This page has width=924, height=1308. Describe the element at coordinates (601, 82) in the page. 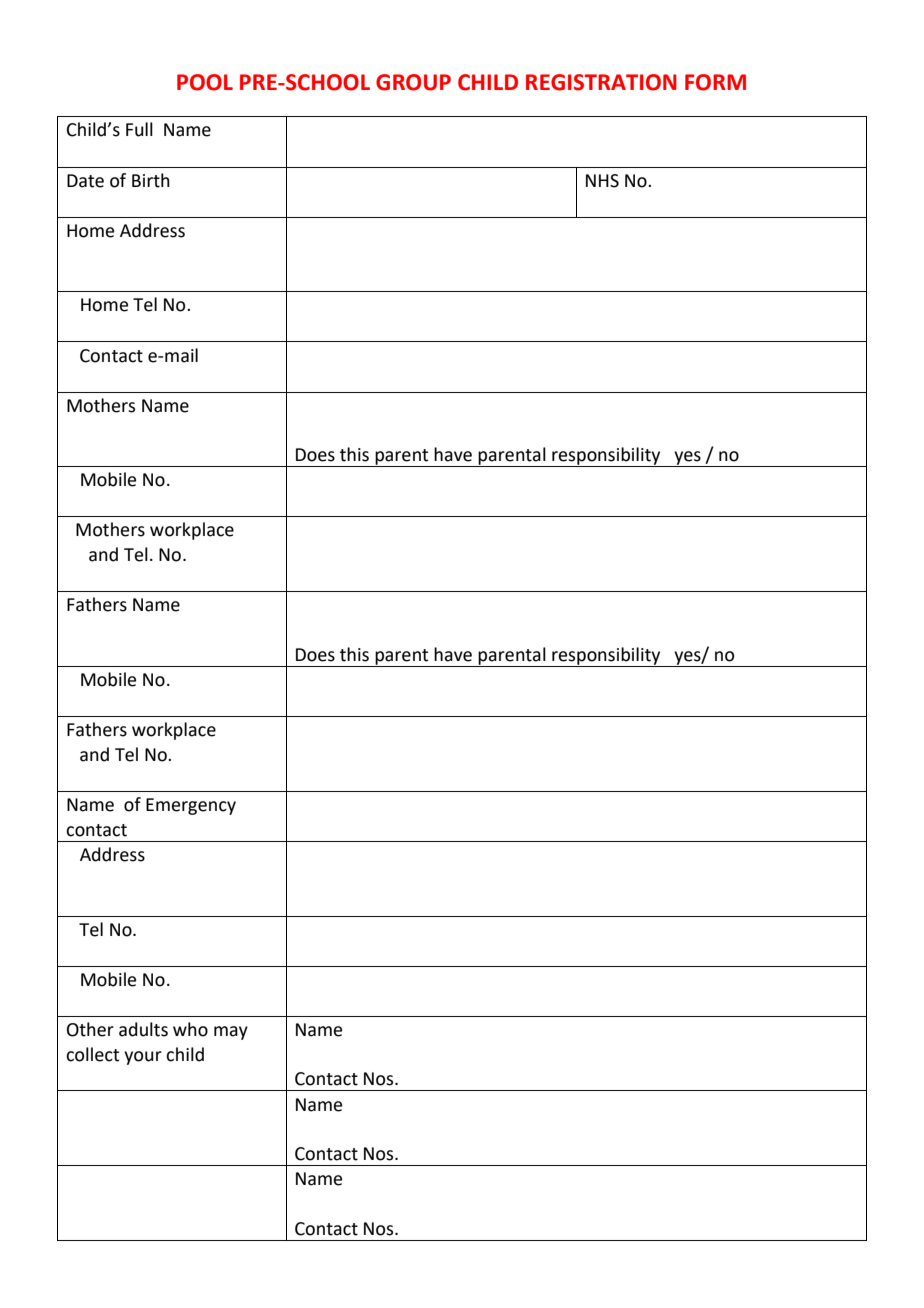

I see `REGISTRATION` at that location.
